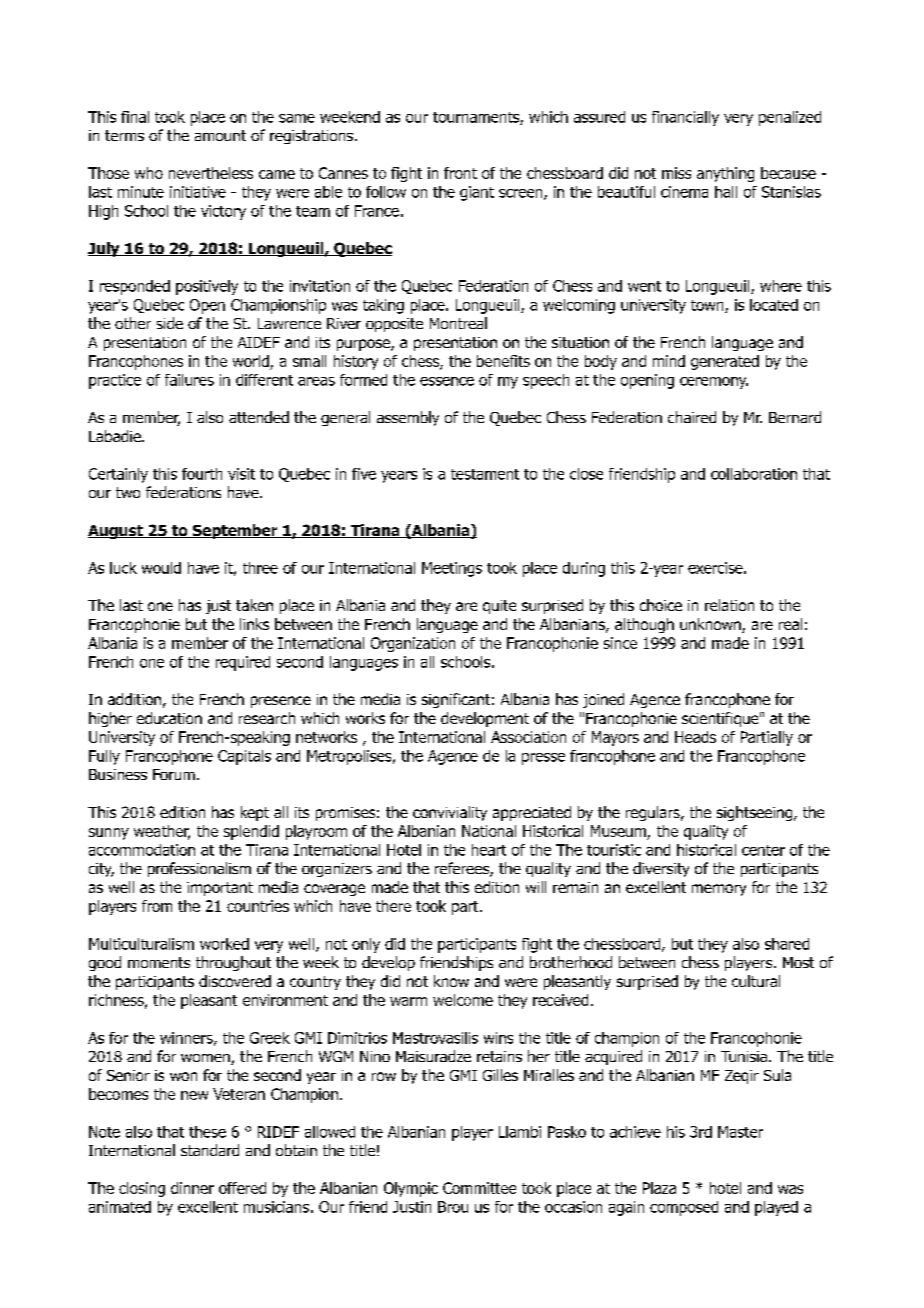 The image size is (924, 1308). I want to click on from, so click(157, 906).
